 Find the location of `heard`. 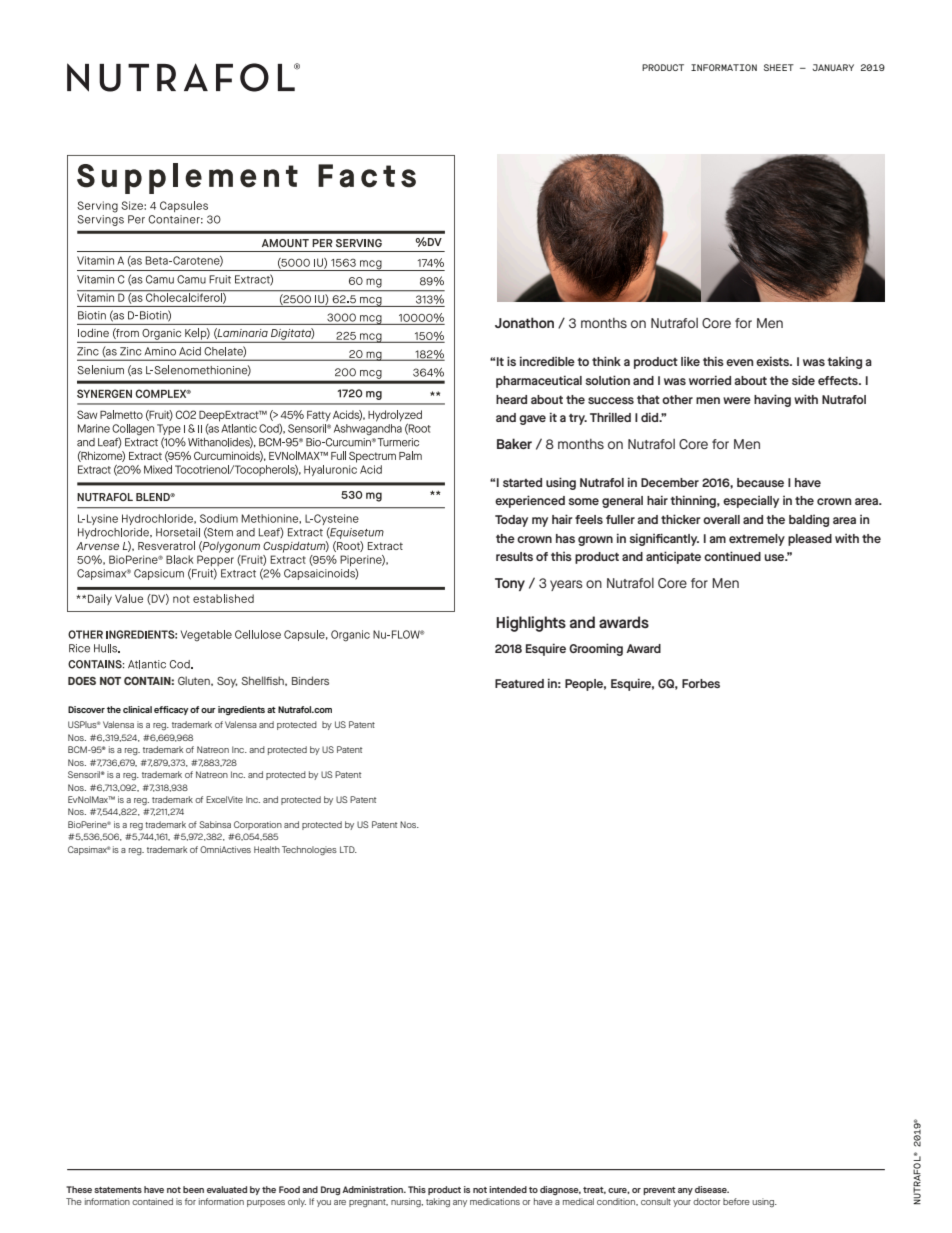

heard is located at coordinates (511, 399).
